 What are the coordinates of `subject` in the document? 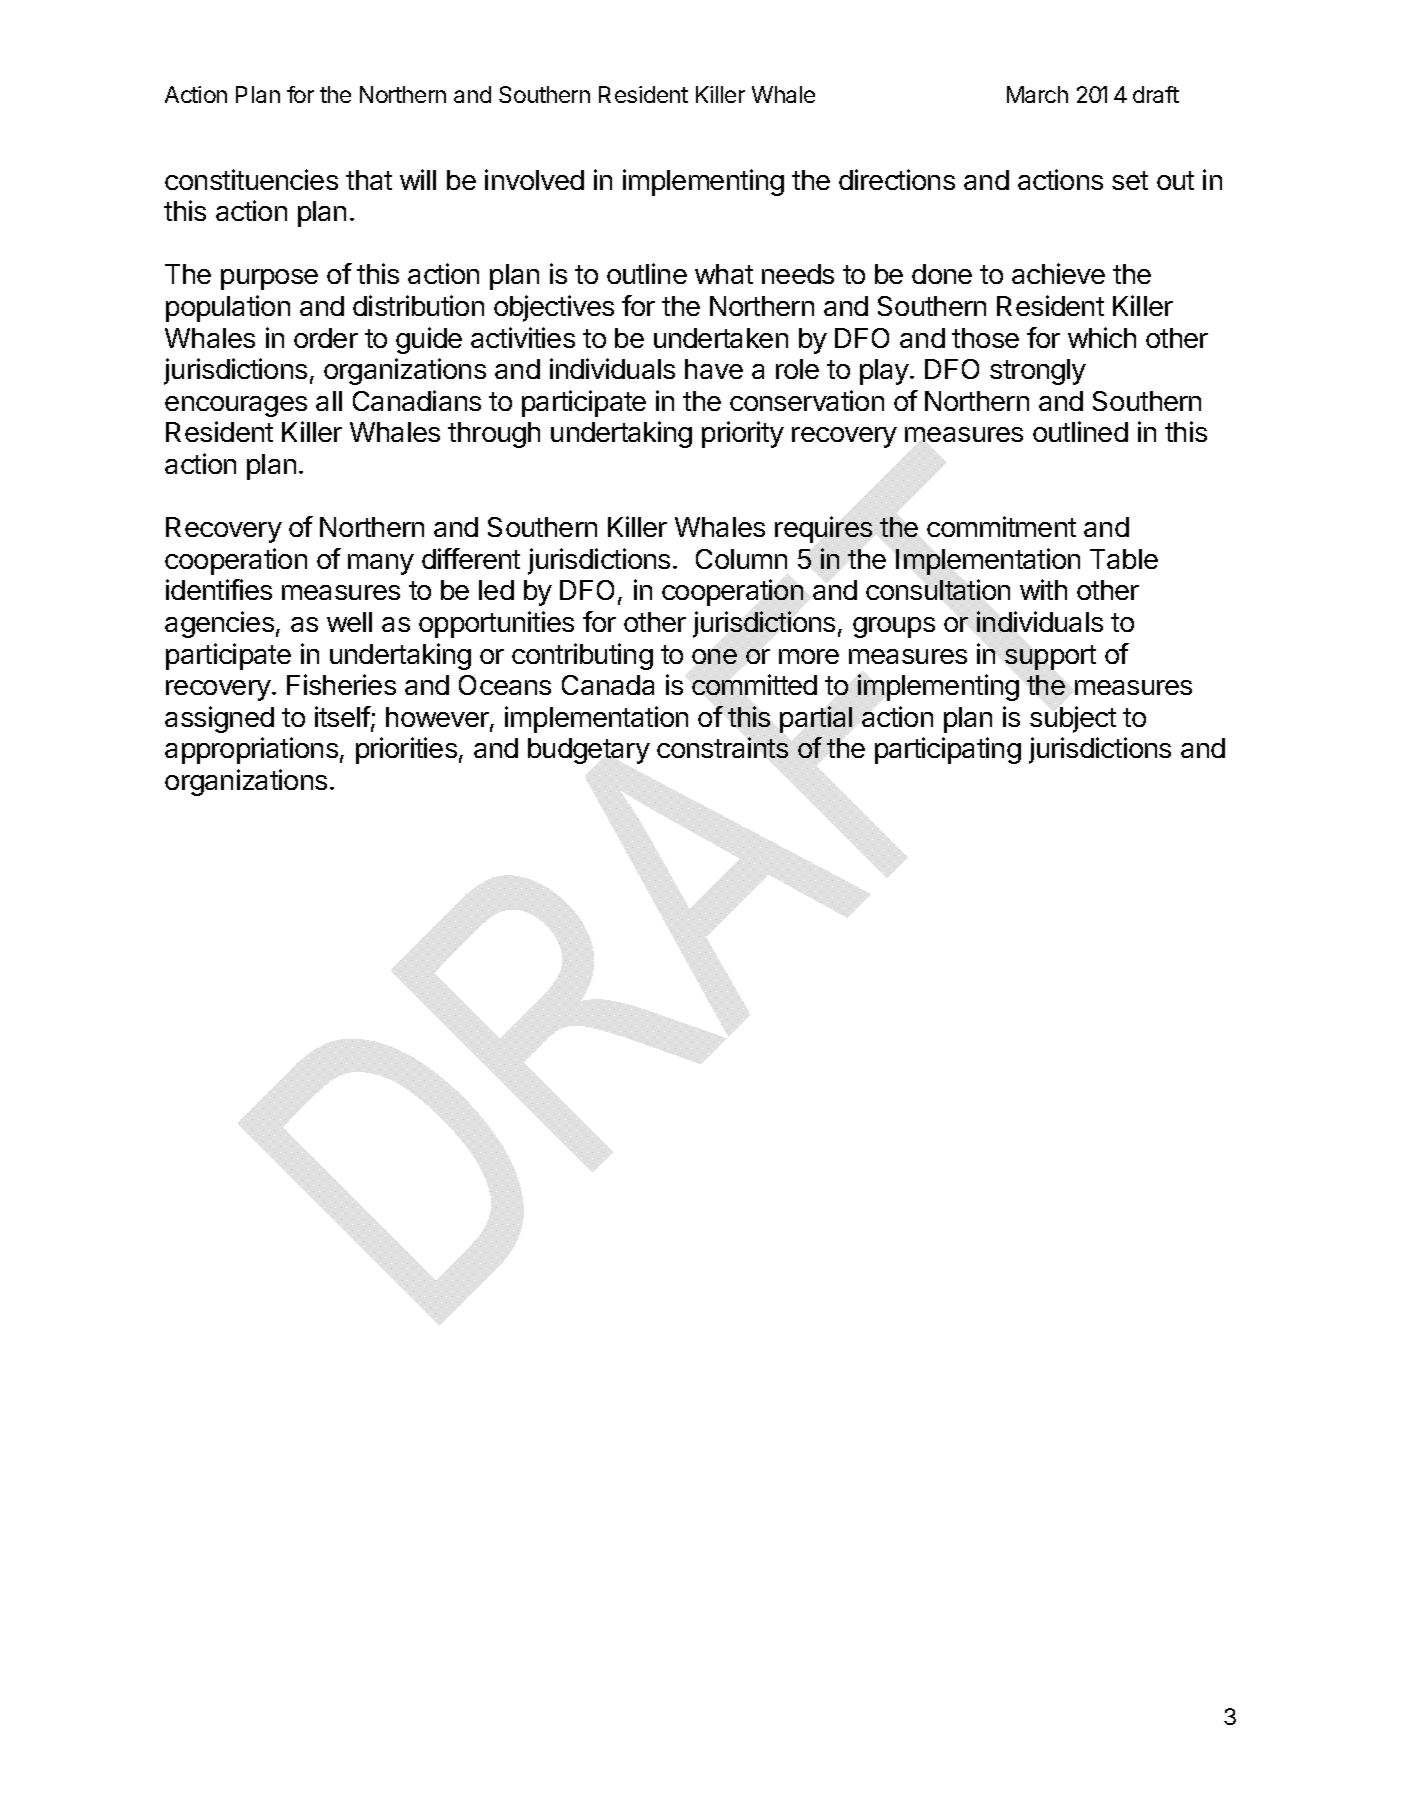 It's located at (1073, 719).
